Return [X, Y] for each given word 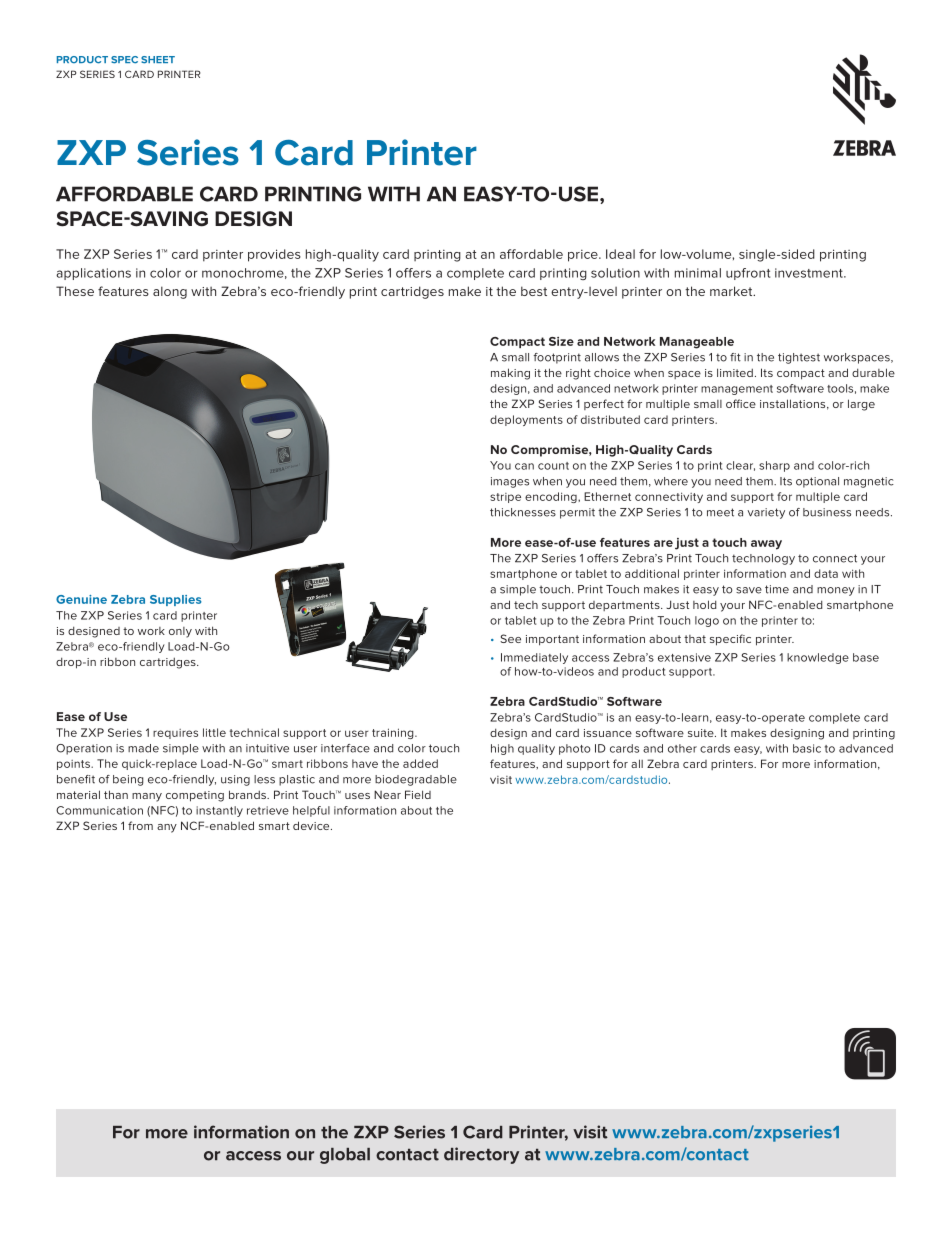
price [584, 255]
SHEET [158, 60]
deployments [526, 420]
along [170, 292]
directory [481, 1155]
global [345, 1156]
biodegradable [416, 780]
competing [195, 796]
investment [810, 273]
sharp [774, 466]
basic [807, 748]
